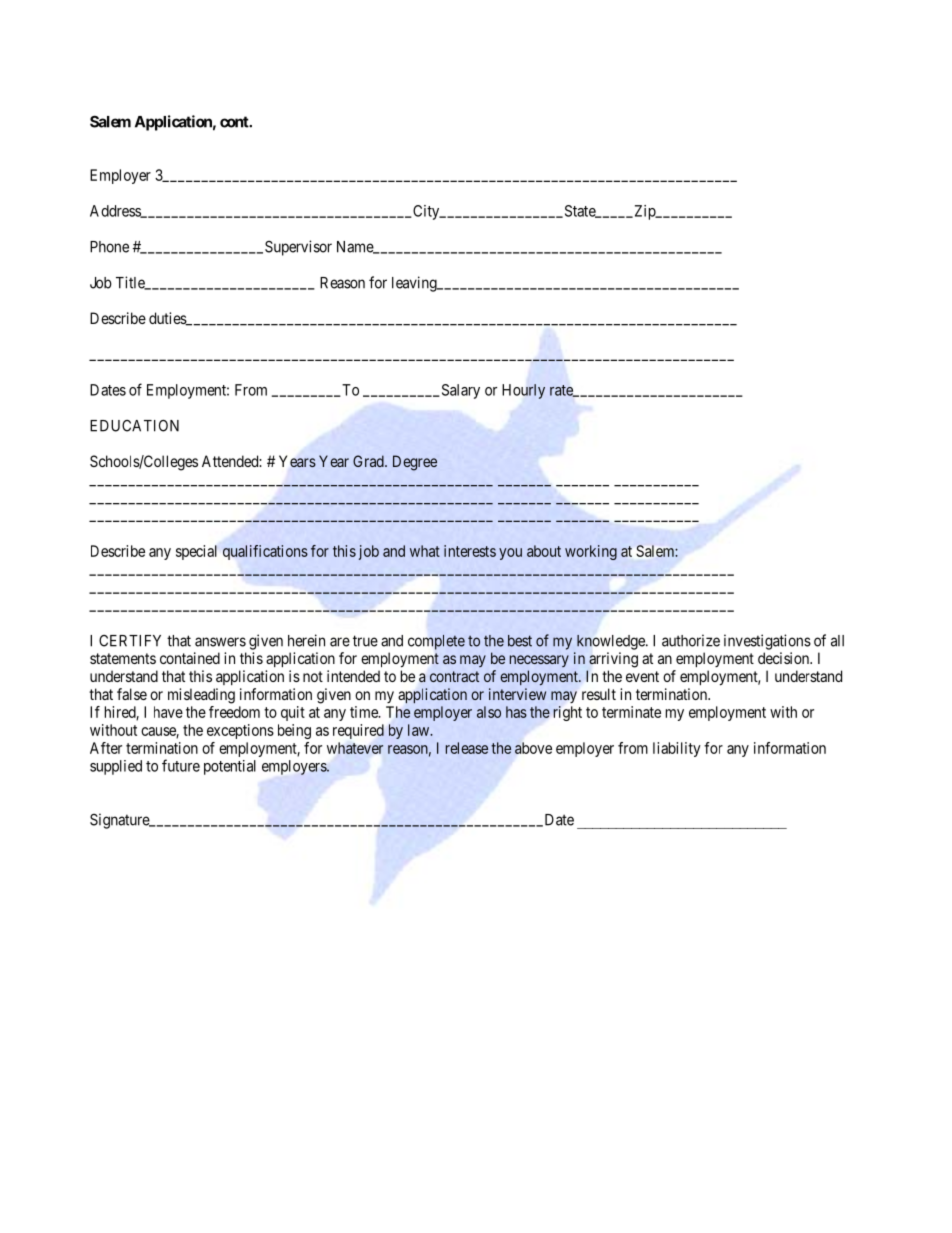 This page has width=952, height=1233. I want to click on working, so click(591, 552).
